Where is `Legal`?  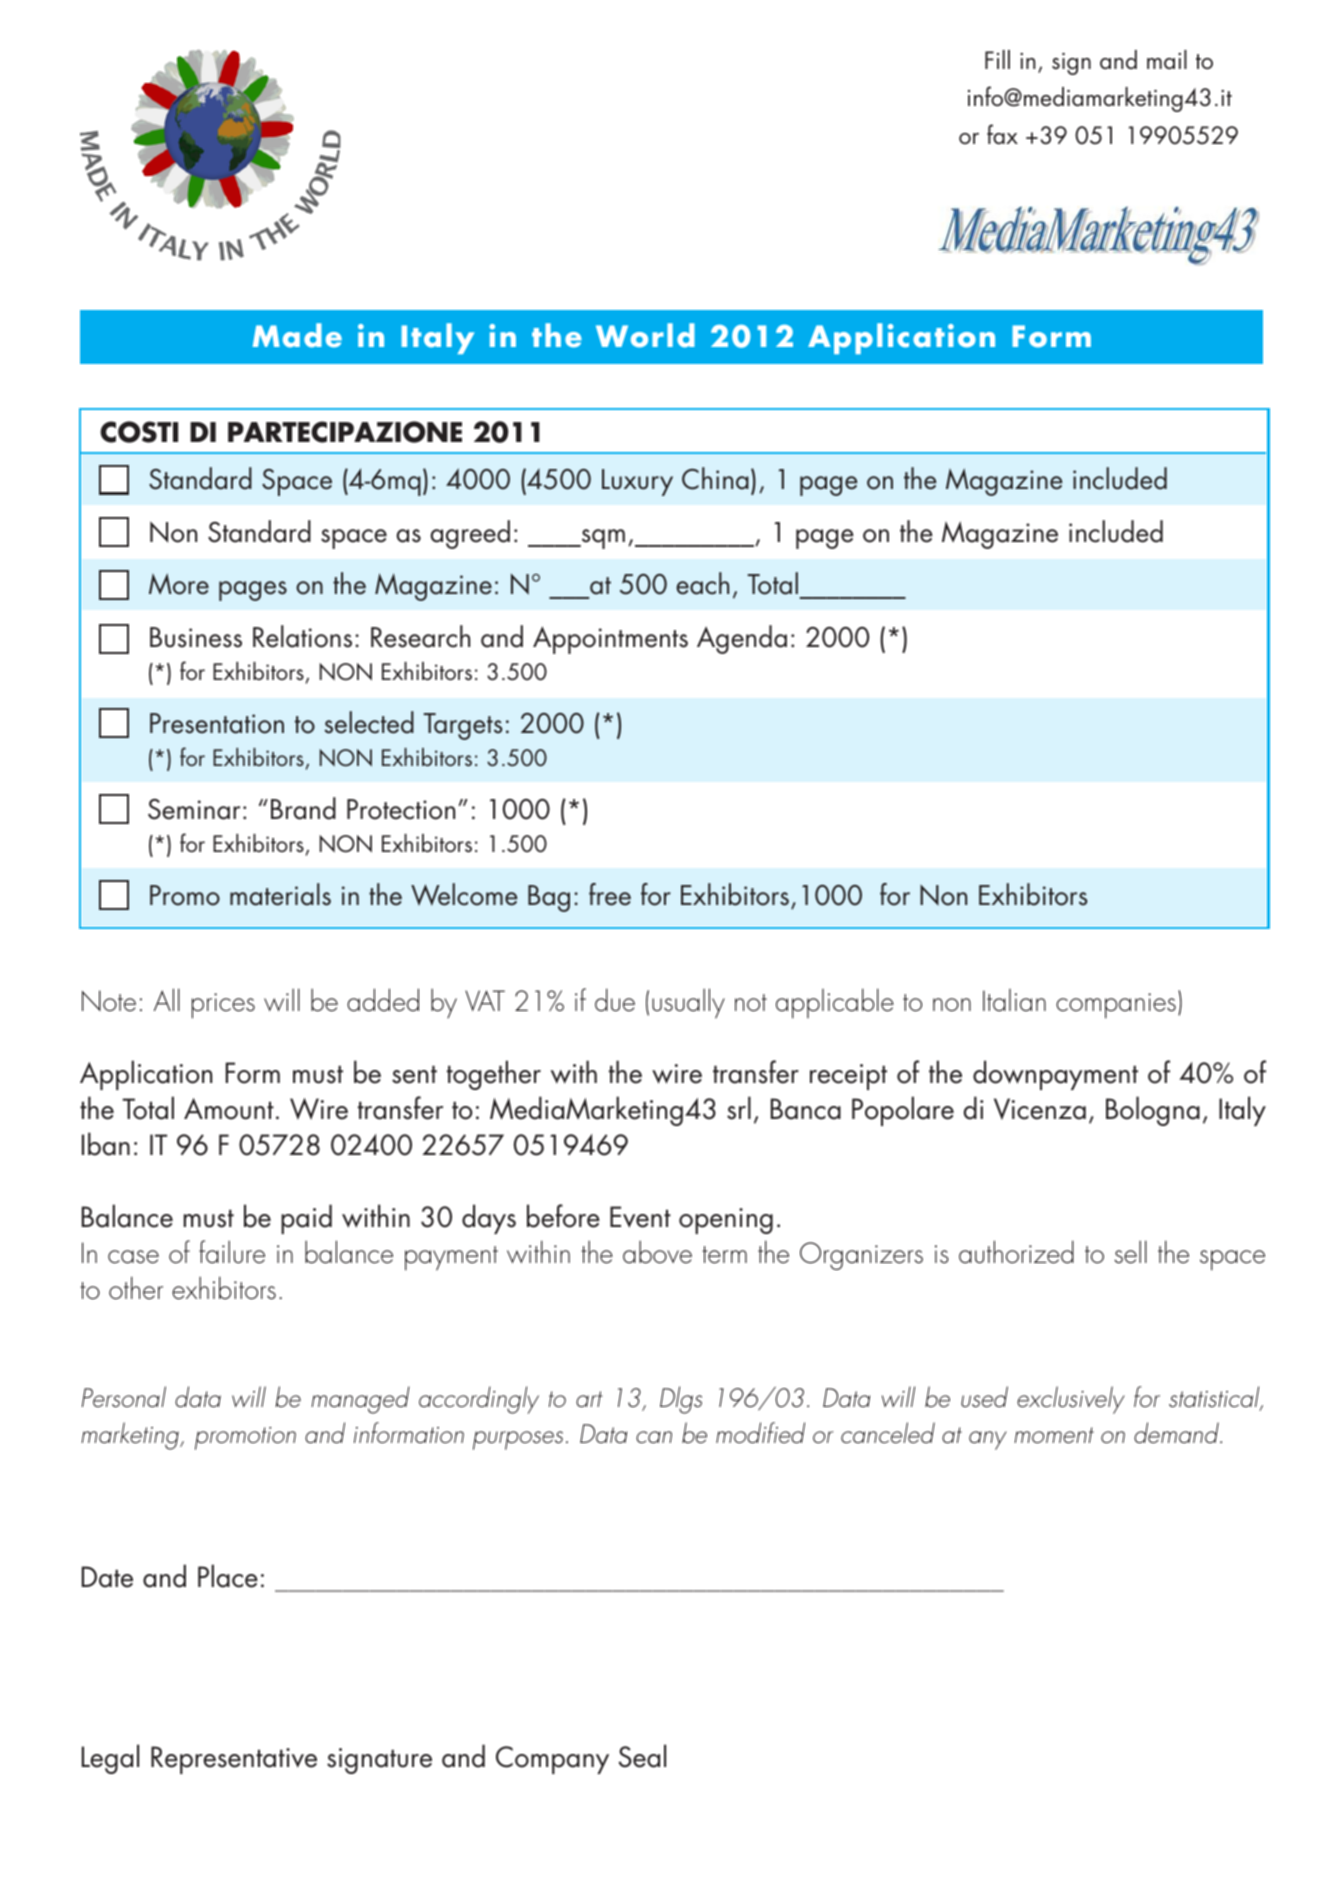
Legal is located at coordinates (110, 1759).
